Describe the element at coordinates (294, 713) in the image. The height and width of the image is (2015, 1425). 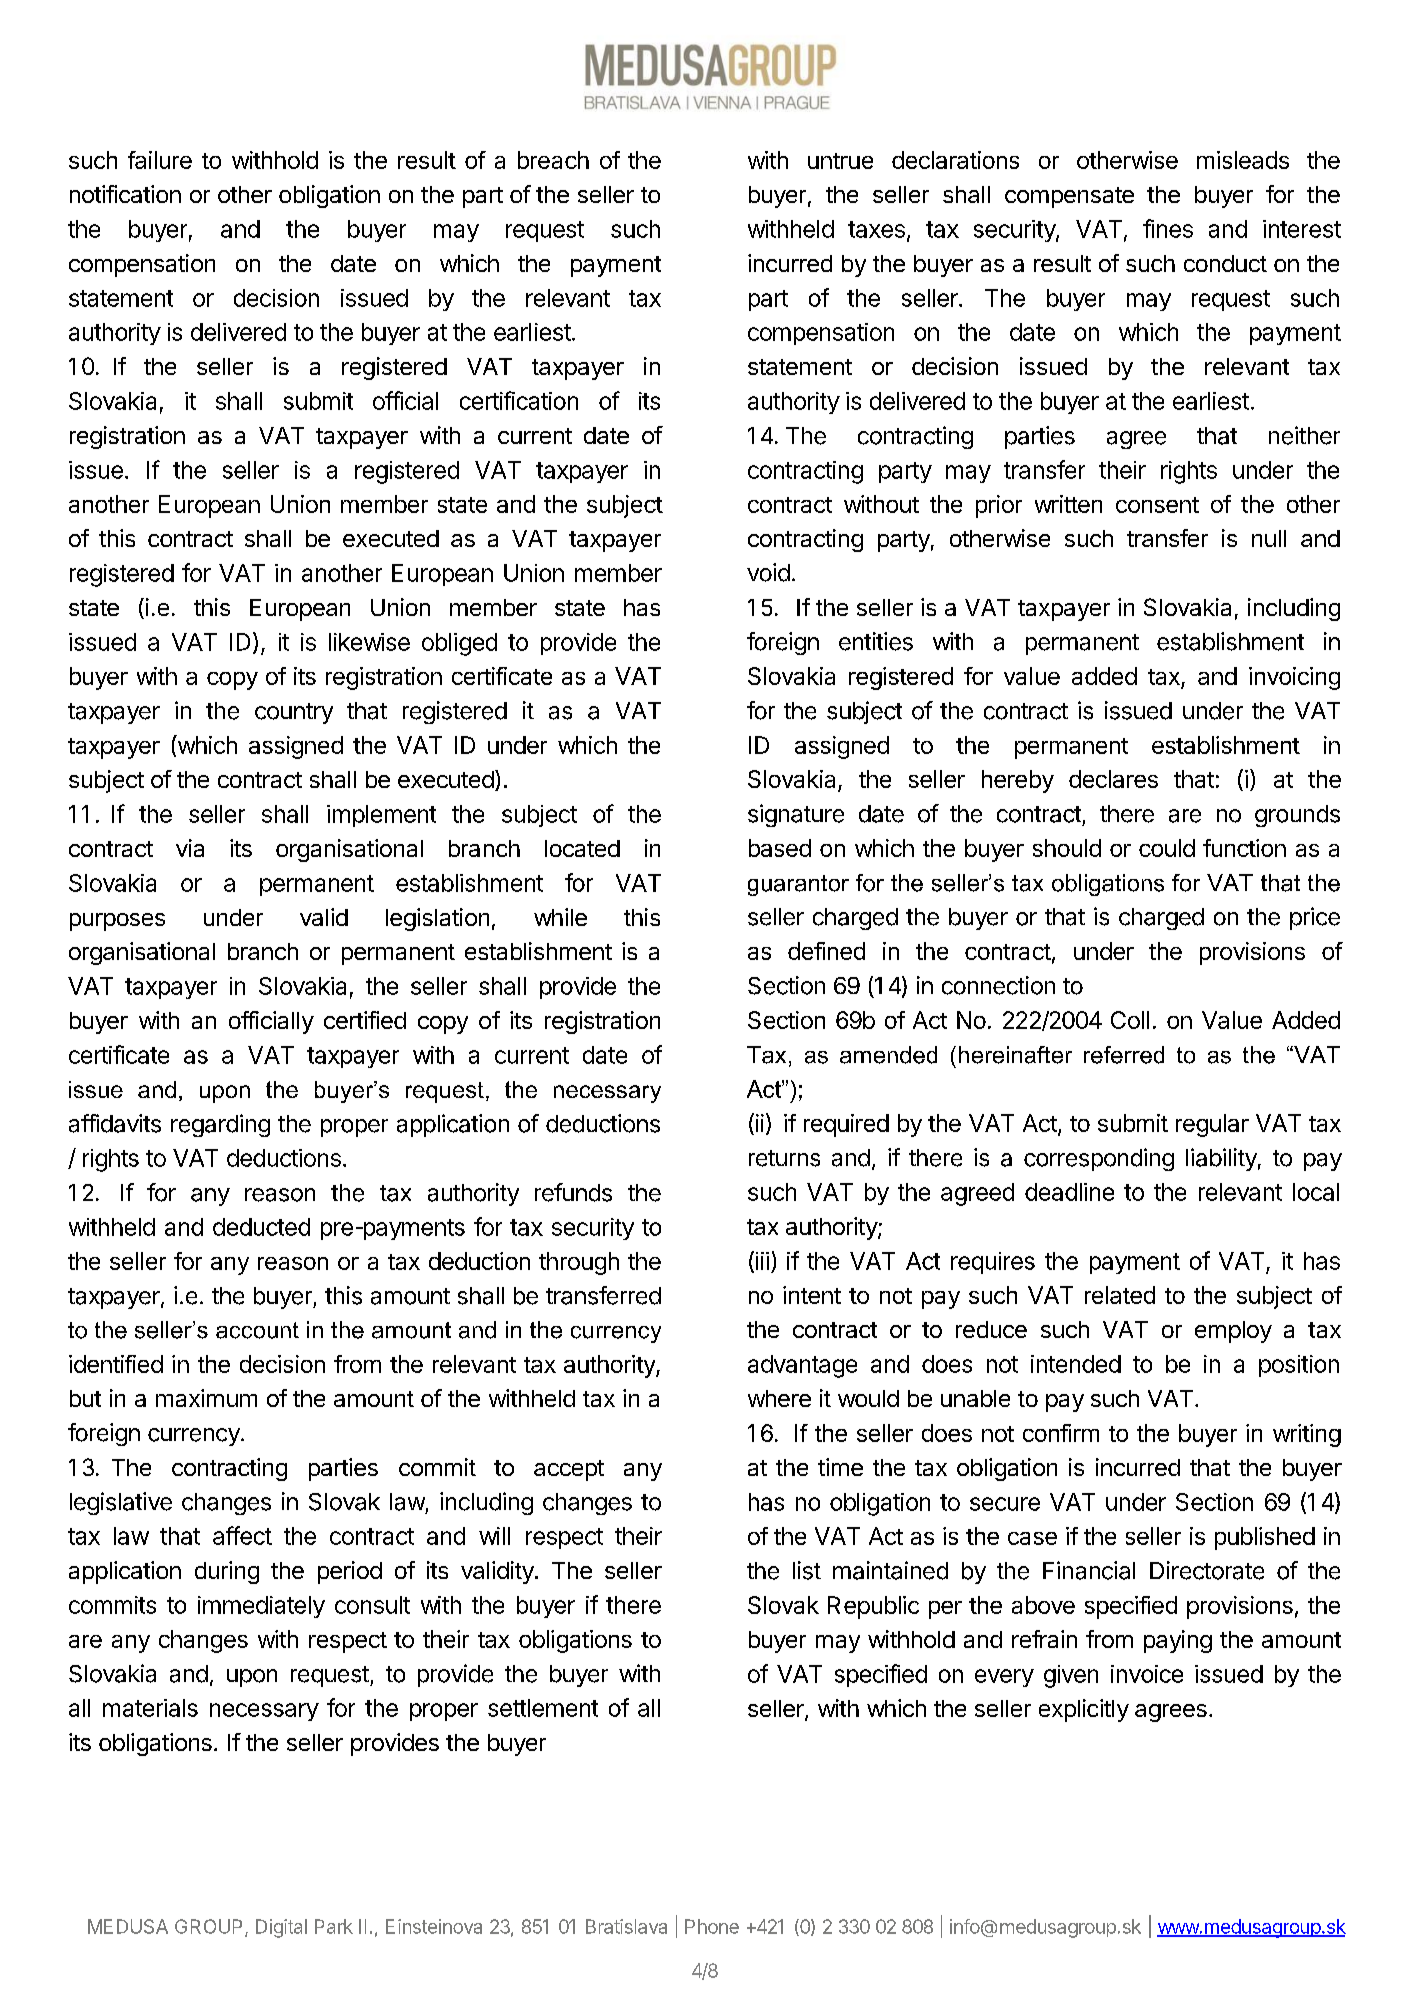
I see `country` at that location.
